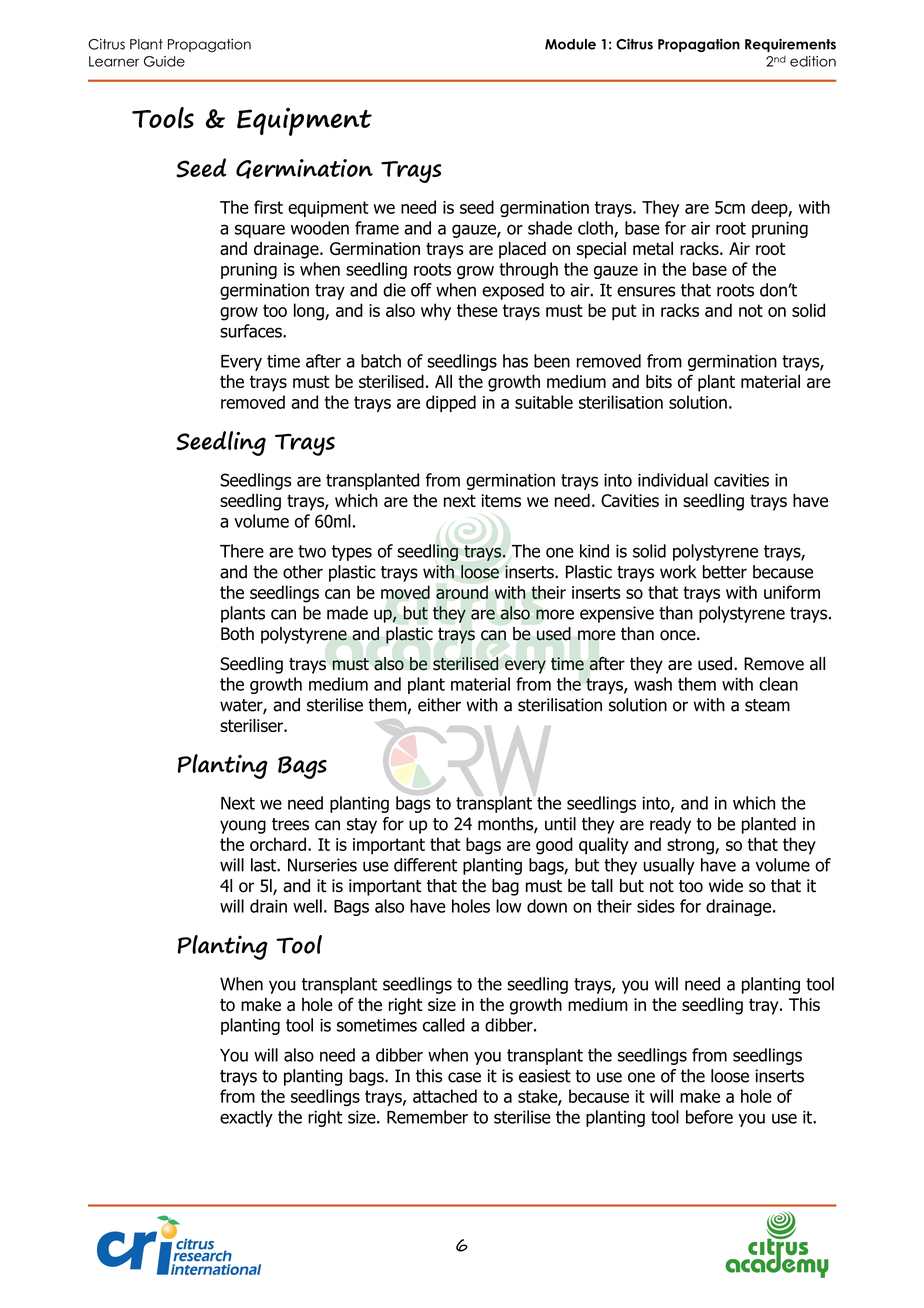 This page has height=1308, width=924. Describe the element at coordinates (246, 1118) in the page. I see `exactly` at that location.
